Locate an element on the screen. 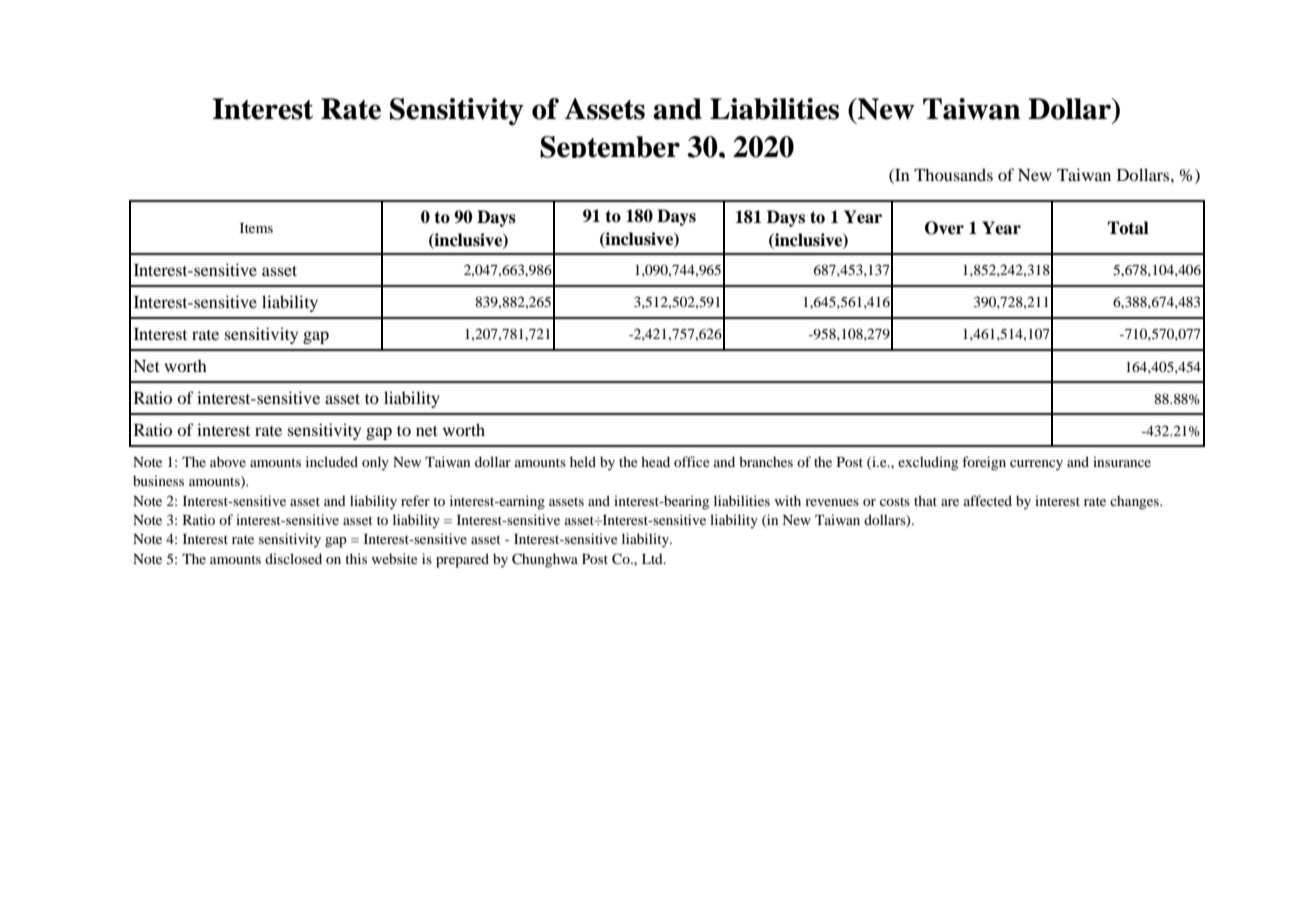 This screenshot has height=924, width=1308. affected is located at coordinates (988, 500).
